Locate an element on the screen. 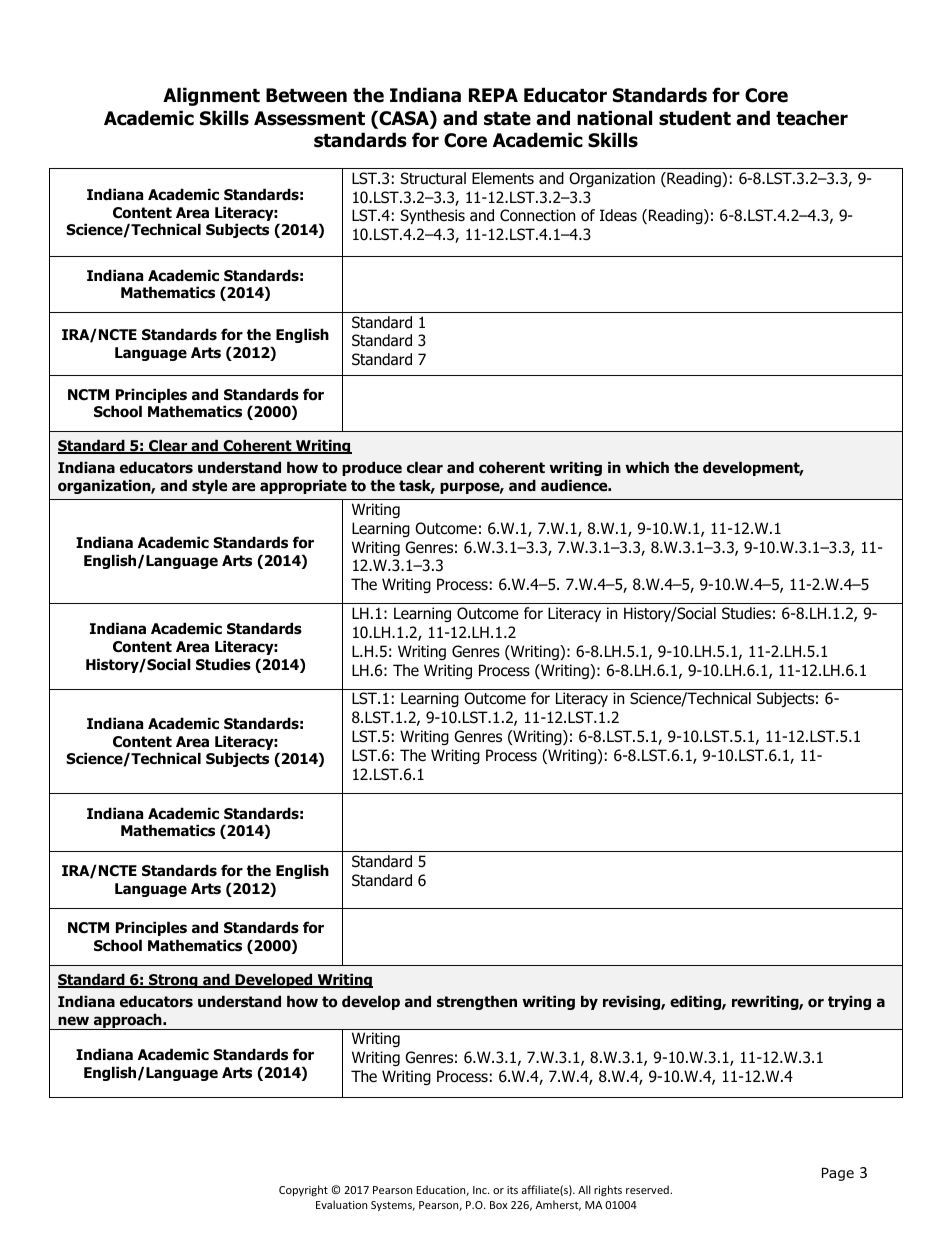 This screenshot has width=952, height=1233. its is located at coordinates (512, 1190).
